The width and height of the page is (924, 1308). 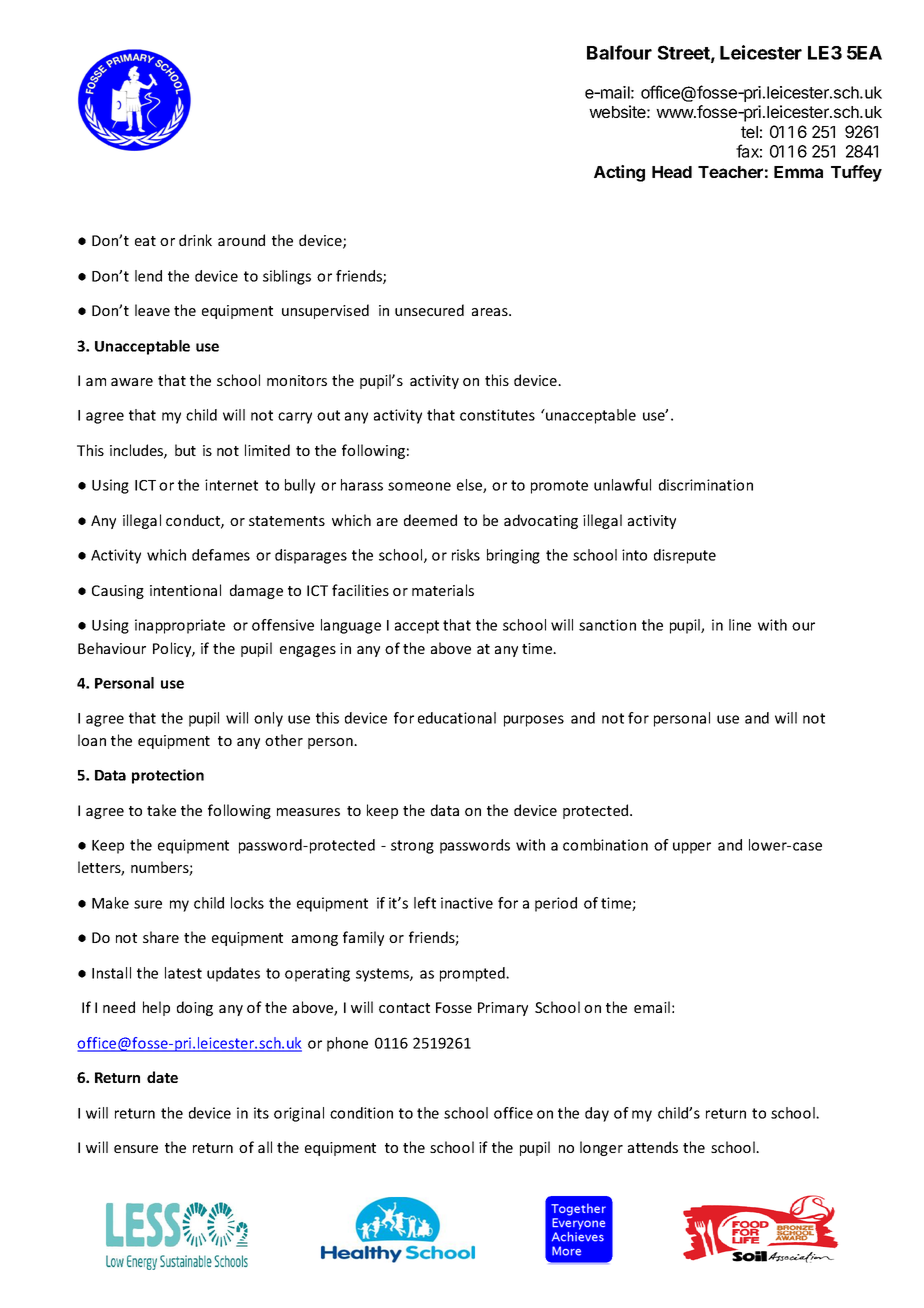 I want to click on its, so click(x=261, y=1113).
